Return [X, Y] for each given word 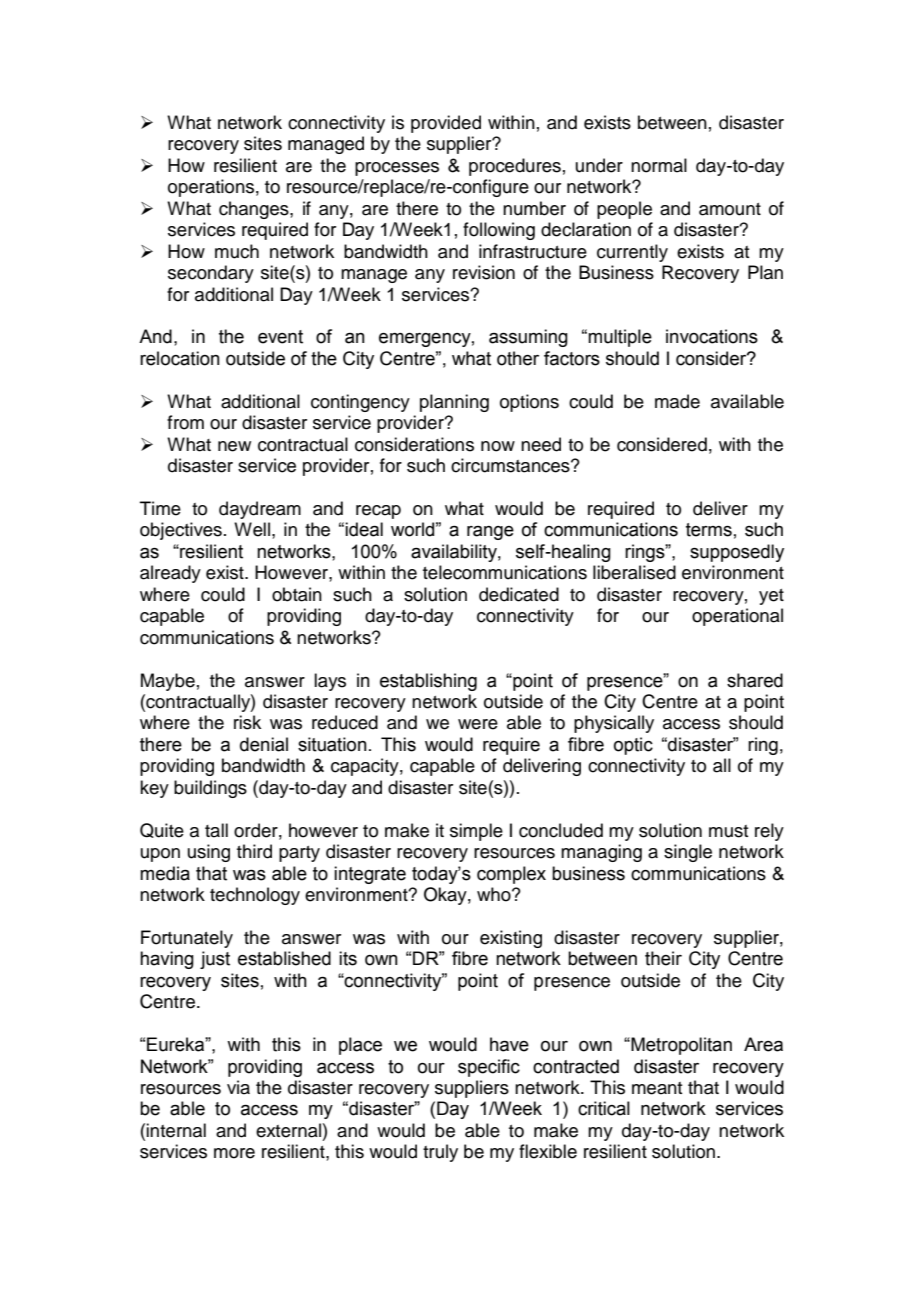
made [677, 401]
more [234, 1153]
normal [659, 165]
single [688, 853]
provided [446, 124]
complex [511, 875]
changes [255, 210]
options [529, 403]
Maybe [168, 682]
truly [440, 1153]
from [185, 422]
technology [255, 896]
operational [737, 617]
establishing [428, 682]
